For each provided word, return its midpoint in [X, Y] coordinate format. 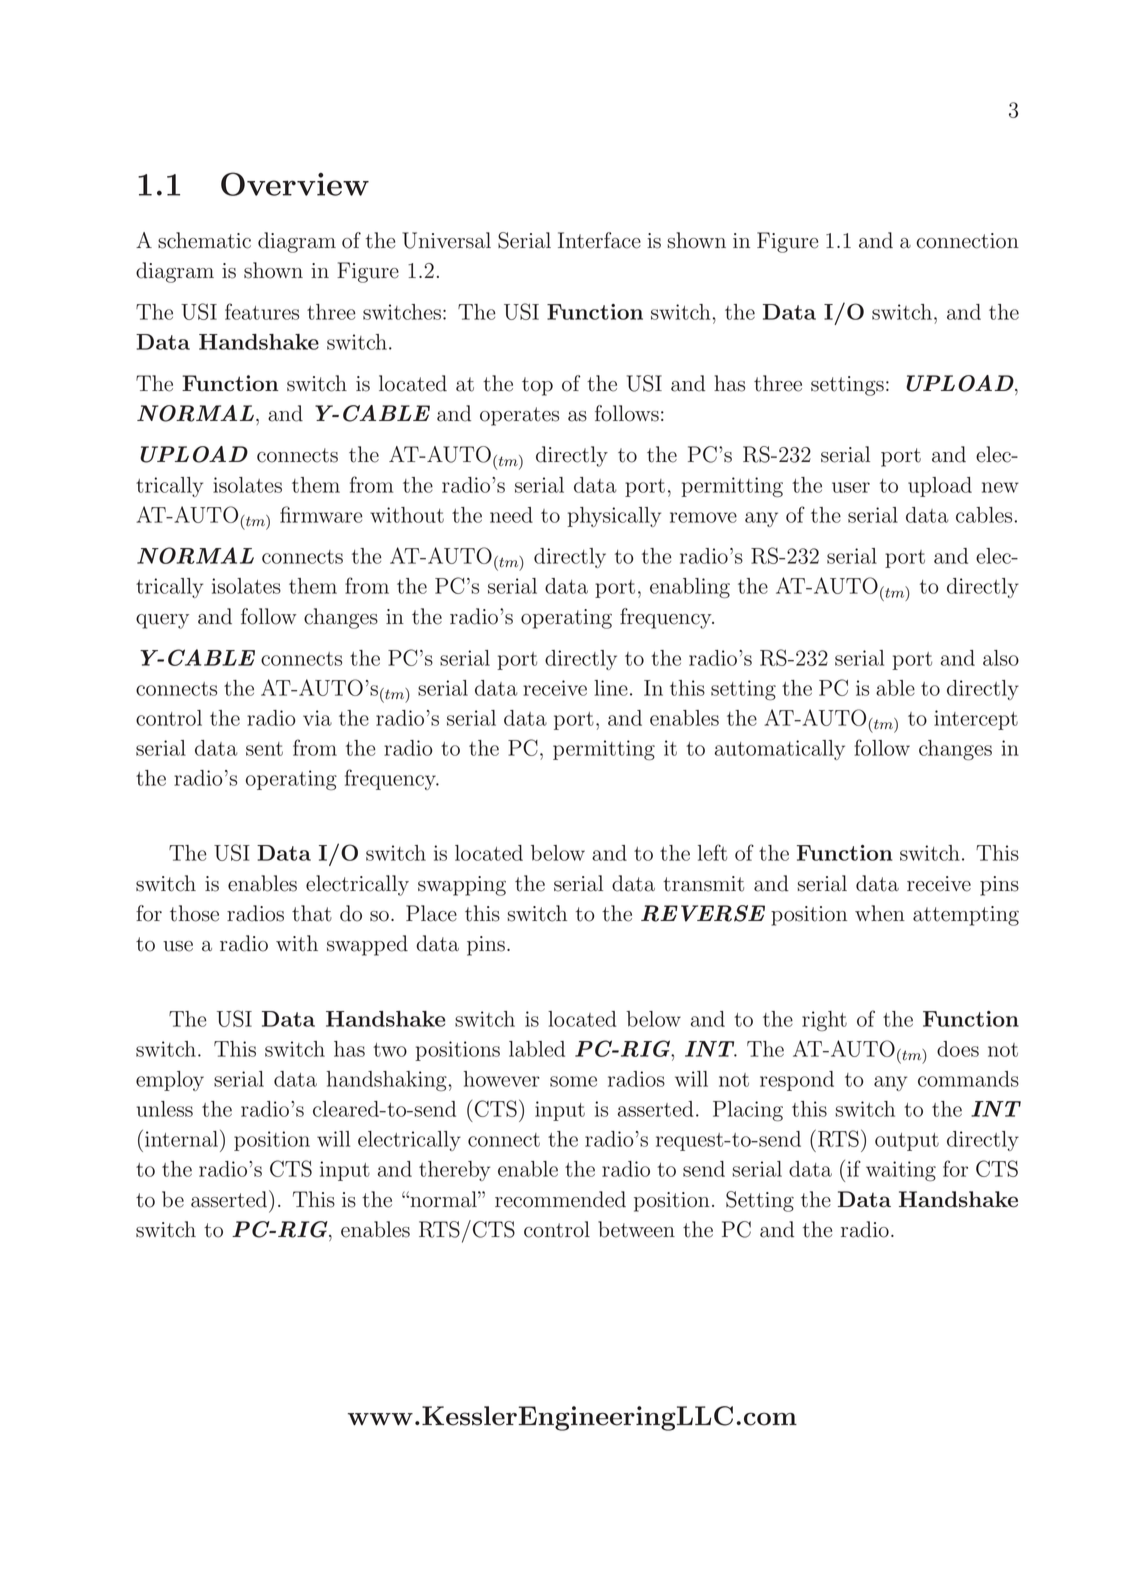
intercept [976, 720]
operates [519, 416]
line [611, 688]
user [851, 487]
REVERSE [703, 913]
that [312, 913]
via [317, 718]
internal [183, 1138]
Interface [599, 240]
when [880, 913]
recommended [560, 1199]
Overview [295, 184]
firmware [321, 514]
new [1000, 487]
